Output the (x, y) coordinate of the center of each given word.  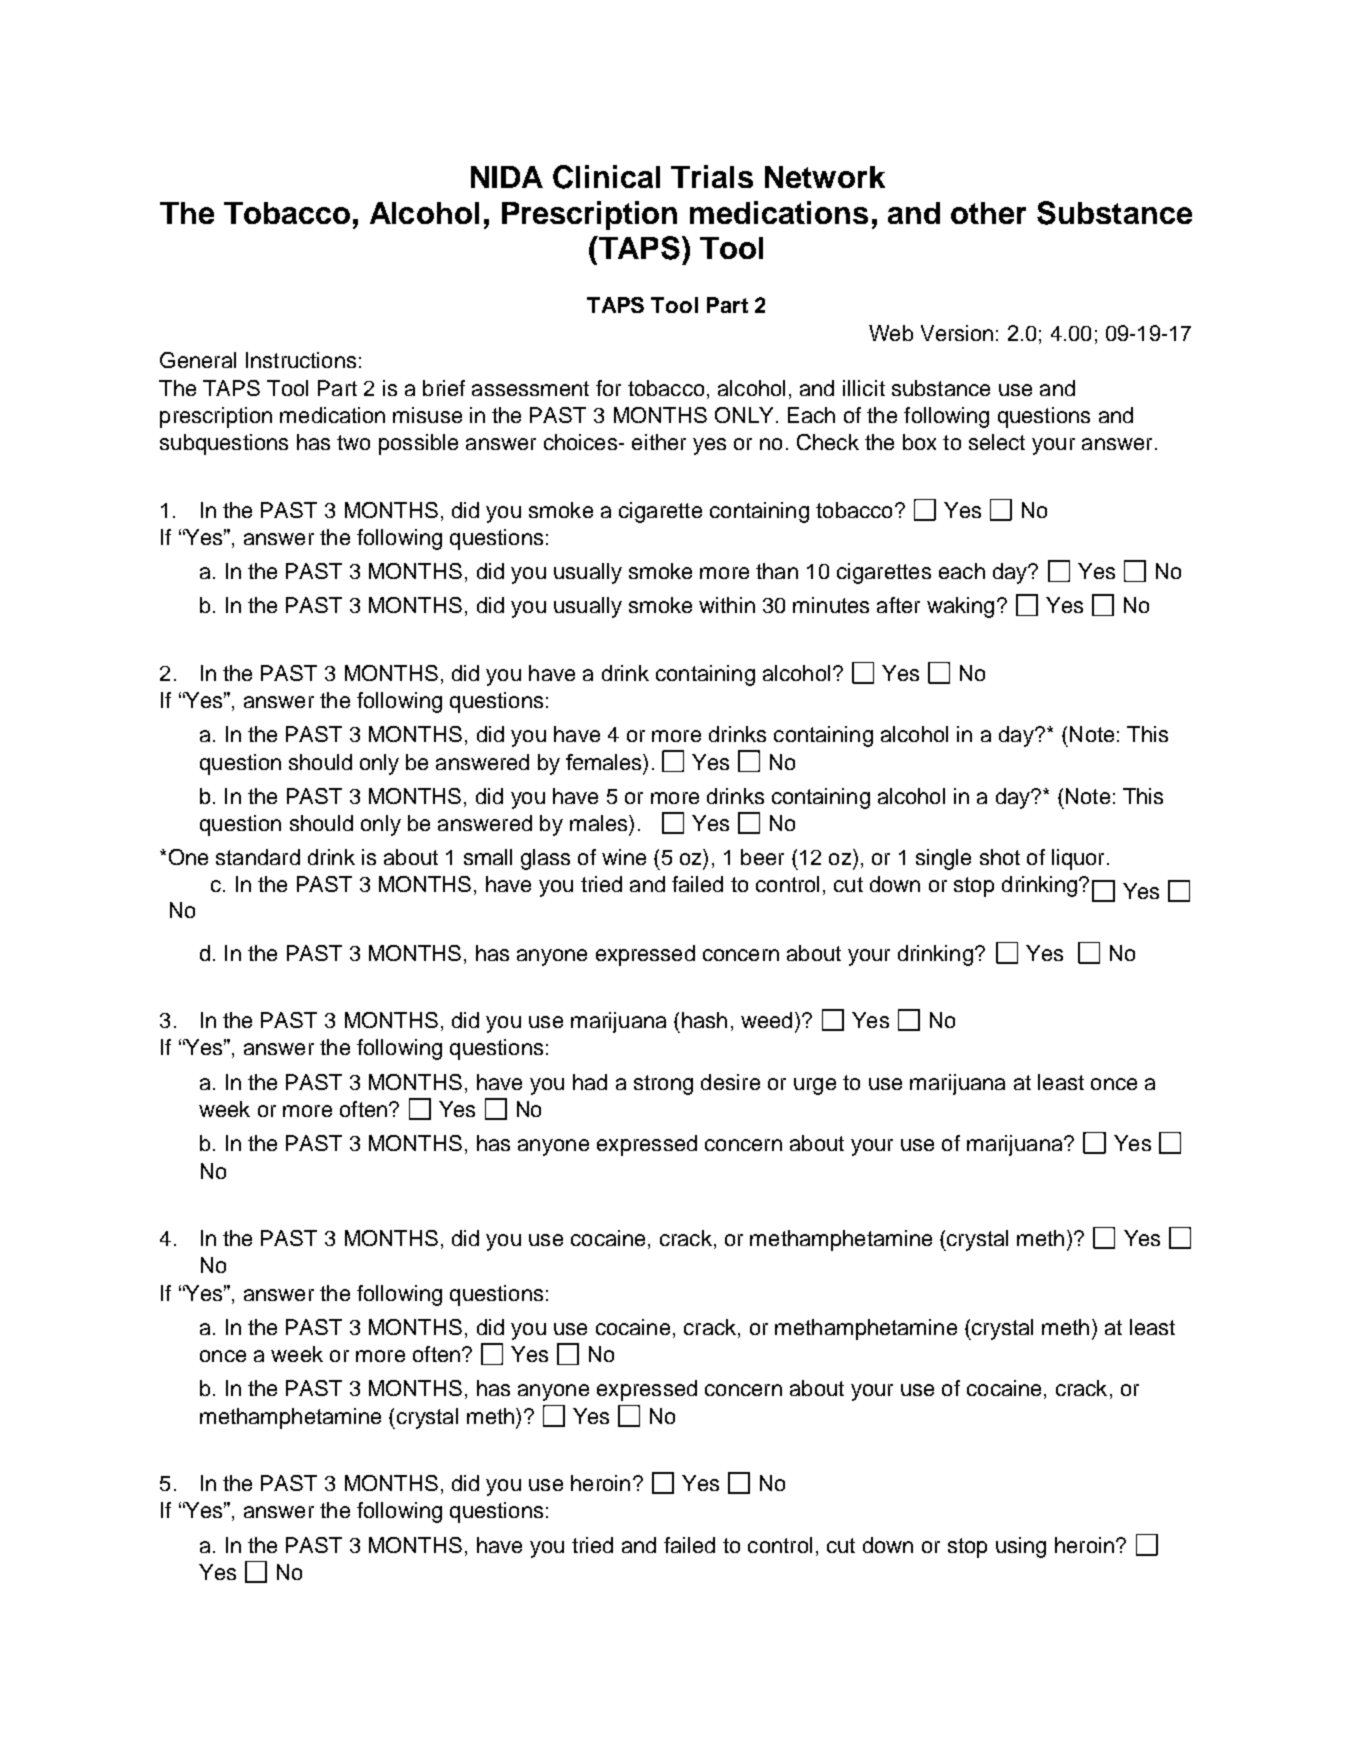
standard (258, 857)
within (727, 605)
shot (1000, 857)
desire (730, 1082)
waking (960, 607)
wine (624, 857)
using (1021, 1547)
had (590, 1082)
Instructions (301, 360)
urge (815, 1086)
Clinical (606, 177)
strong (663, 1085)
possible (418, 444)
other (988, 213)
